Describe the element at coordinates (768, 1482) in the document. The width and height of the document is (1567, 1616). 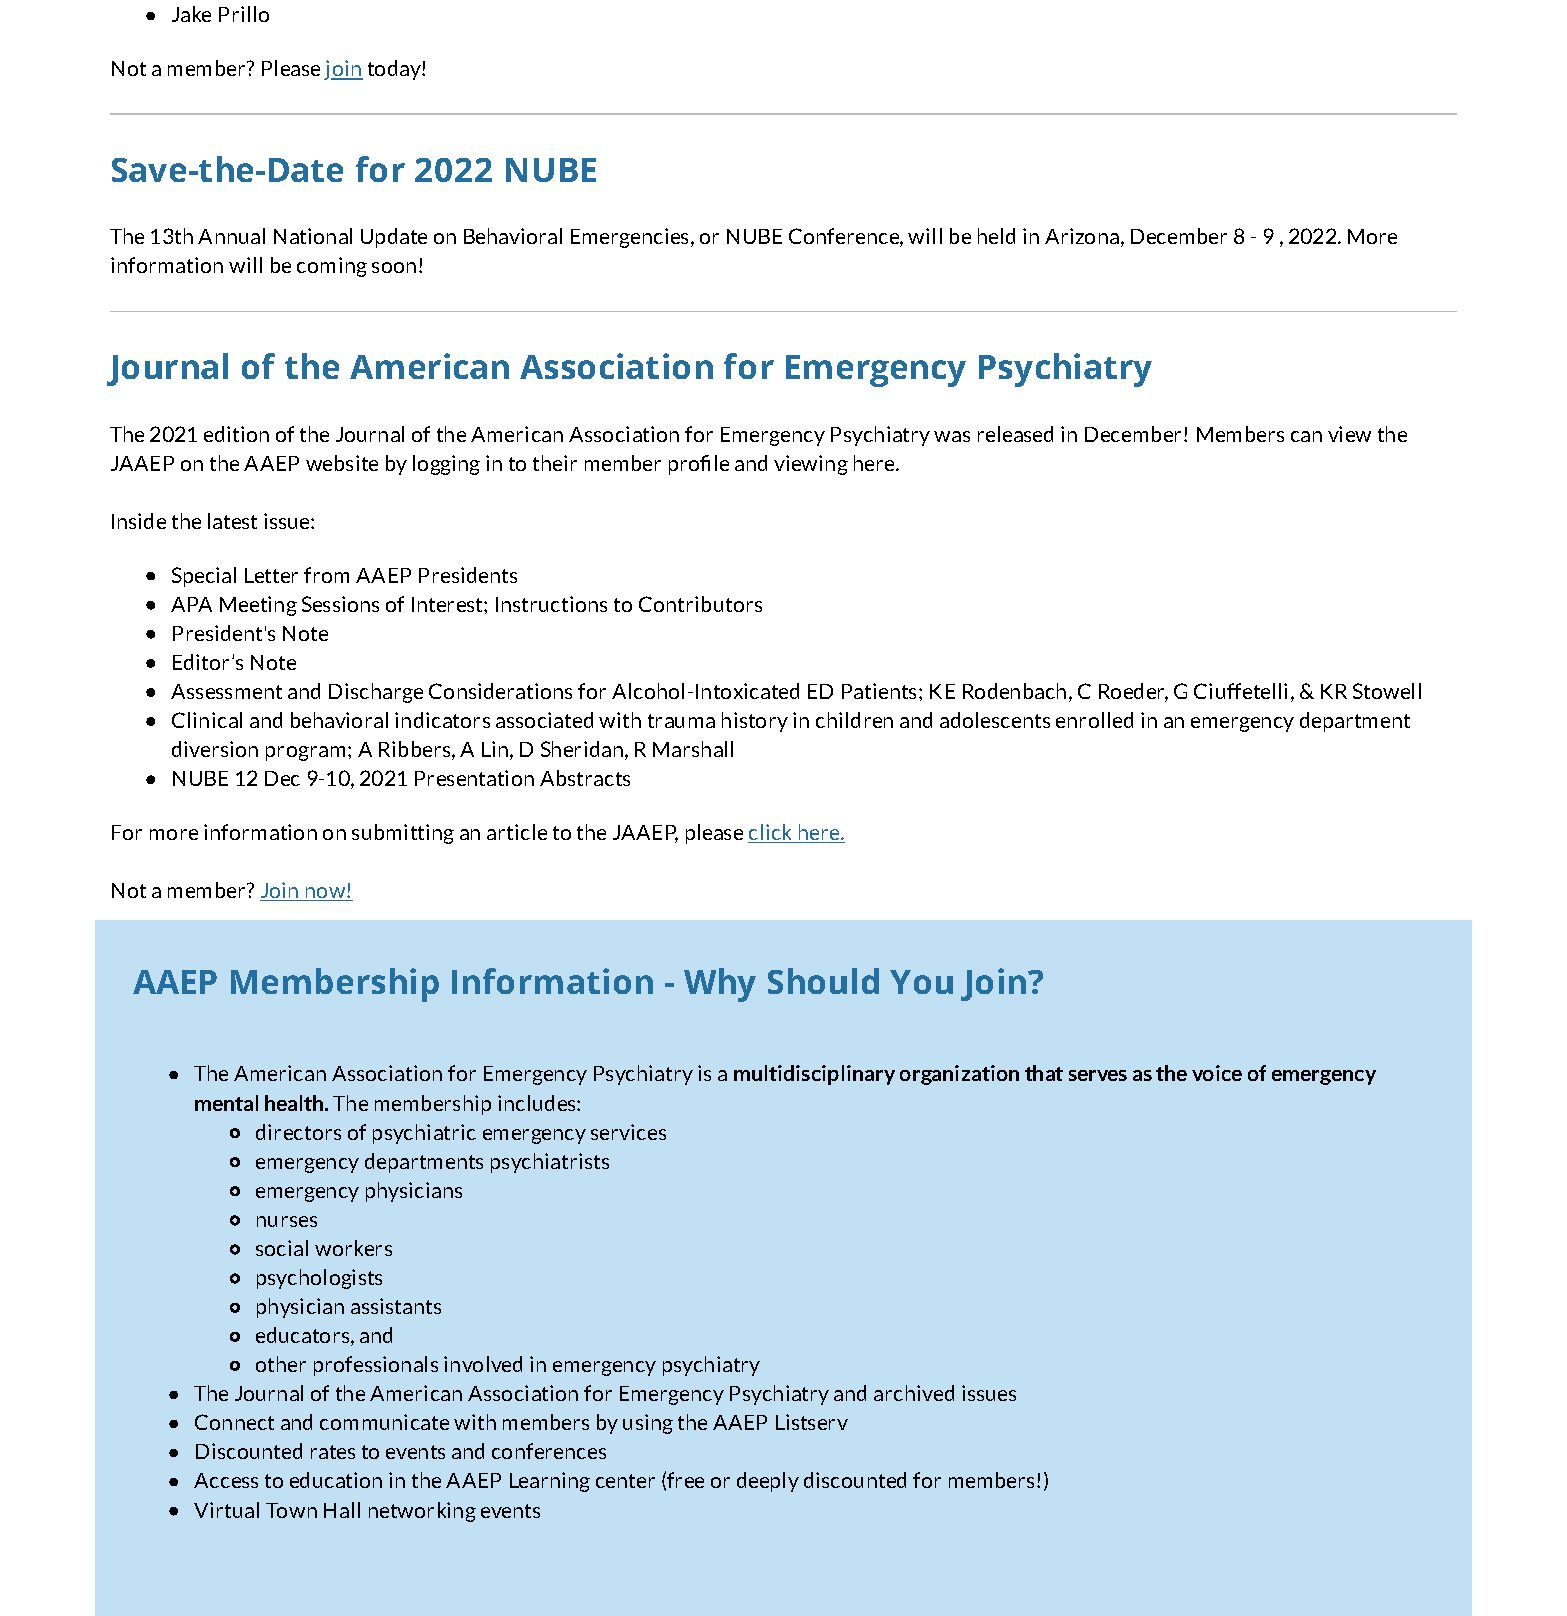
I see `deeply` at that location.
